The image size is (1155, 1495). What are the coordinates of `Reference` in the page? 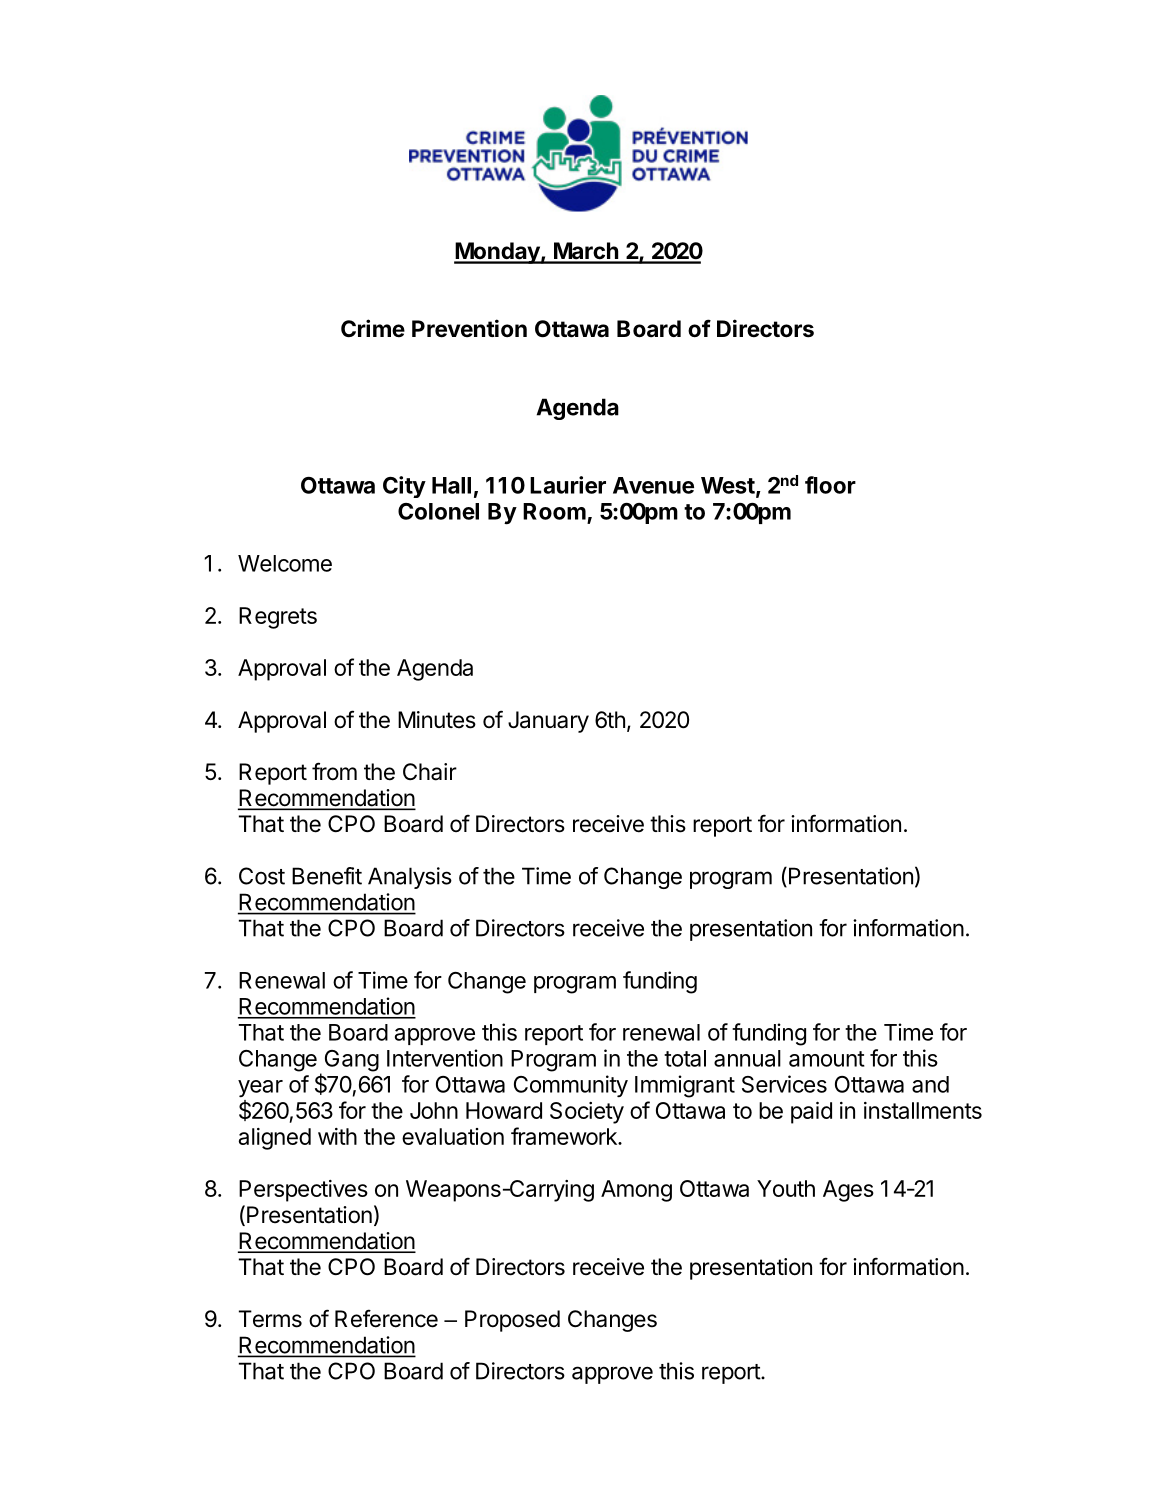 It's located at (386, 1318).
